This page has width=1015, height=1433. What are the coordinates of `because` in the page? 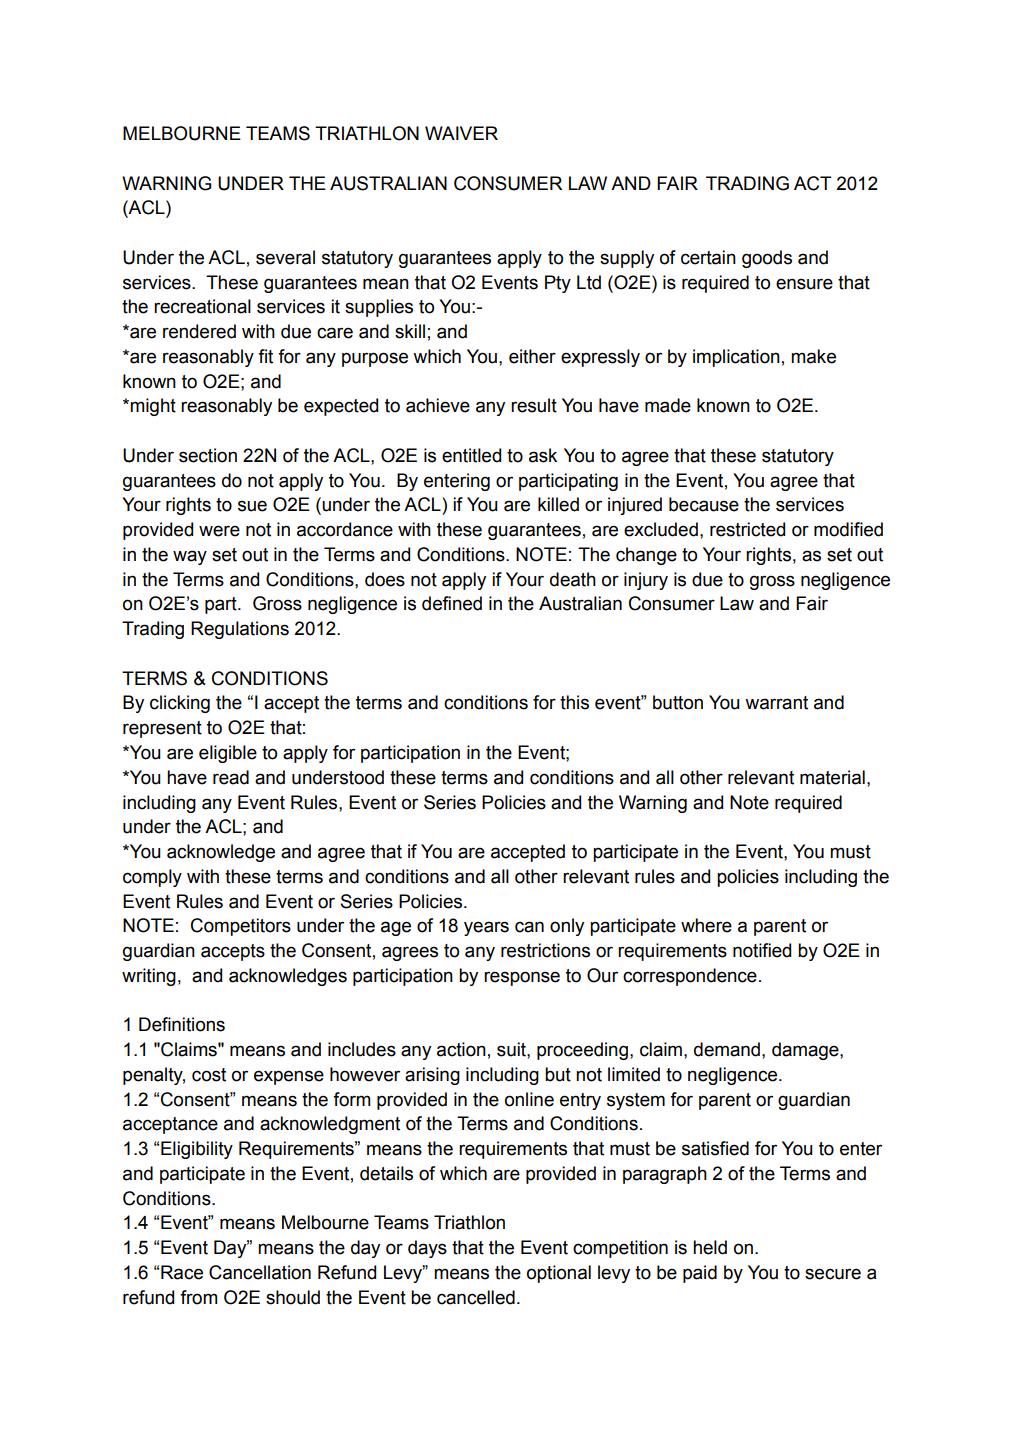 It's located at (704, 504).
